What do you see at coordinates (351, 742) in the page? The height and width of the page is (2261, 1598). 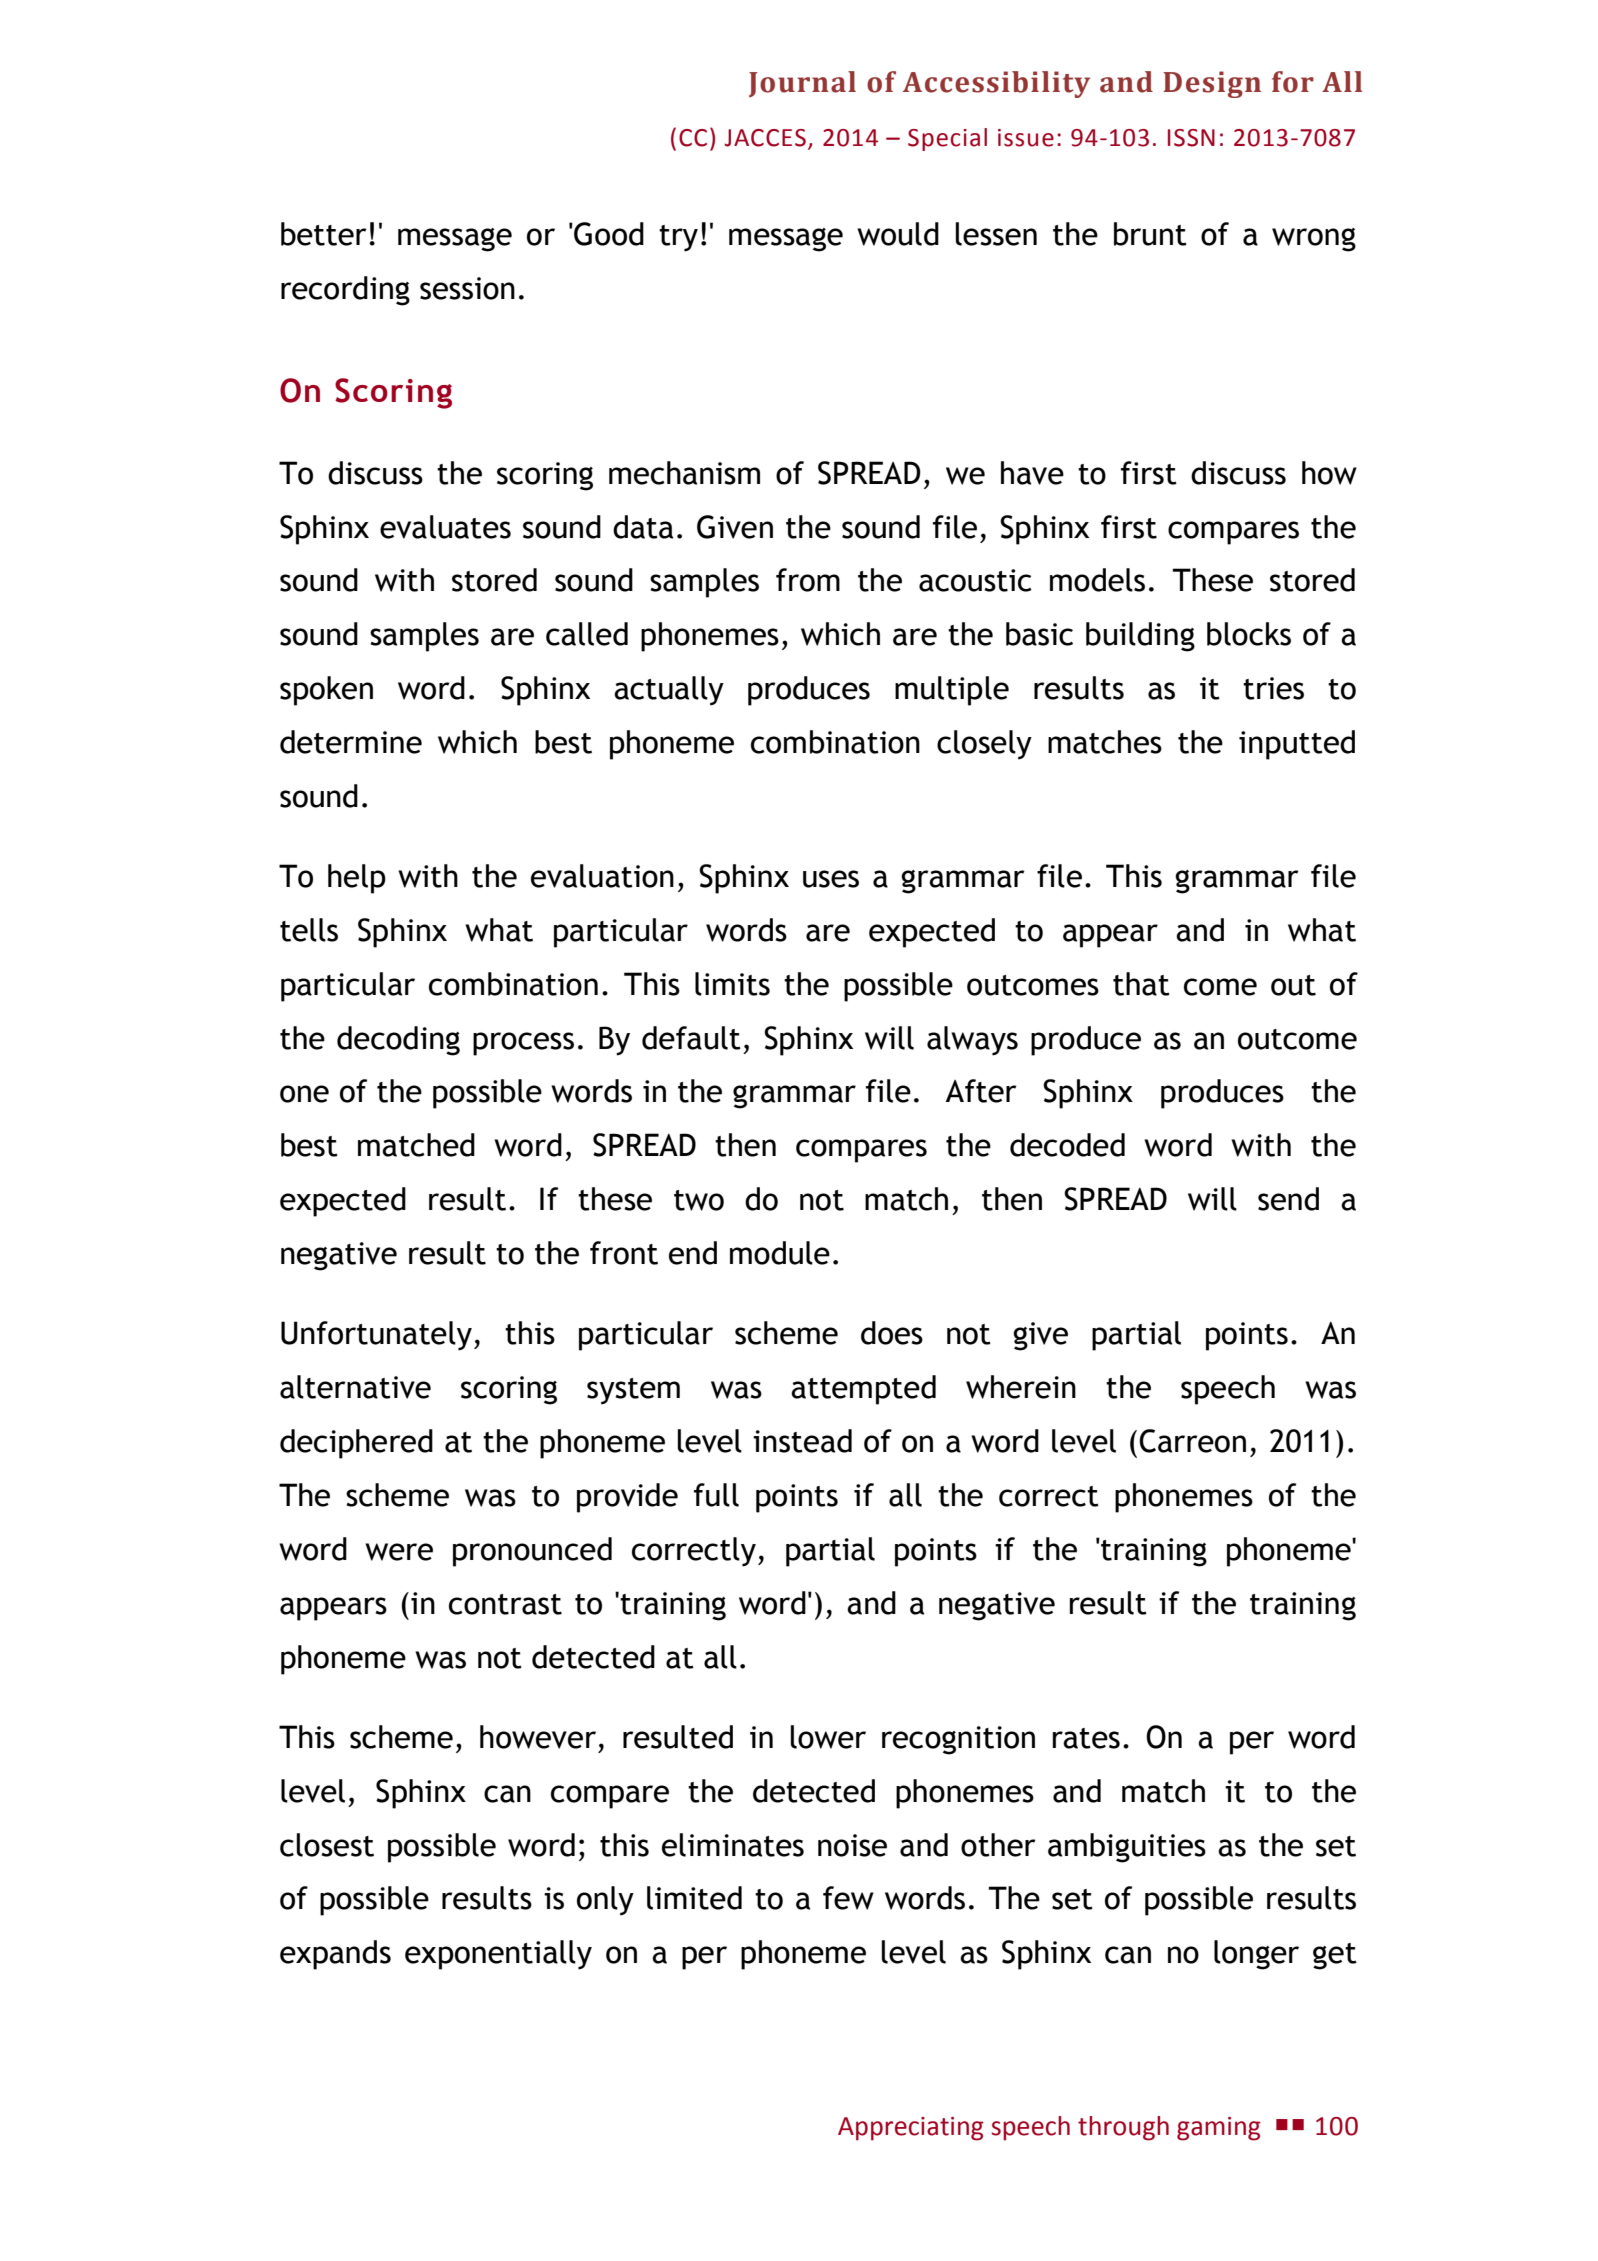 I see `determine` at bounding box center [351, 742].
